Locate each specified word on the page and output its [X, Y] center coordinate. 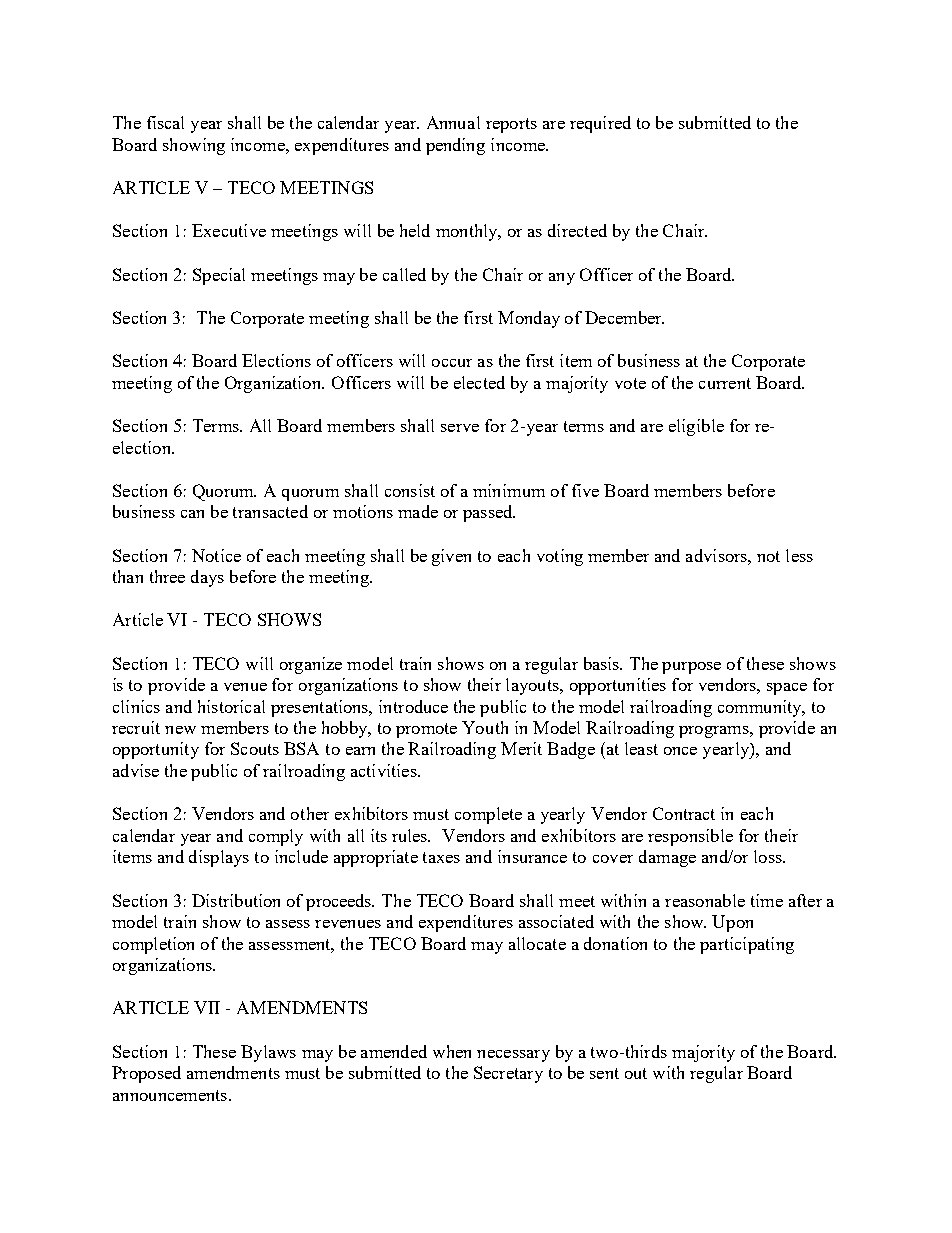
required [600, 124]
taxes [441, 857]
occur [452, 363]
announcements [171, 1095]
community [761, 708]
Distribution [236, 900]
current [725, 383]
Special [219, 276]
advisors [717, 555]
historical [231, 706]
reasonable [705, 900]
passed [489, 513]
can [192, 514]
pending [455, 146]
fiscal [165, 122]
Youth [485, 727]
